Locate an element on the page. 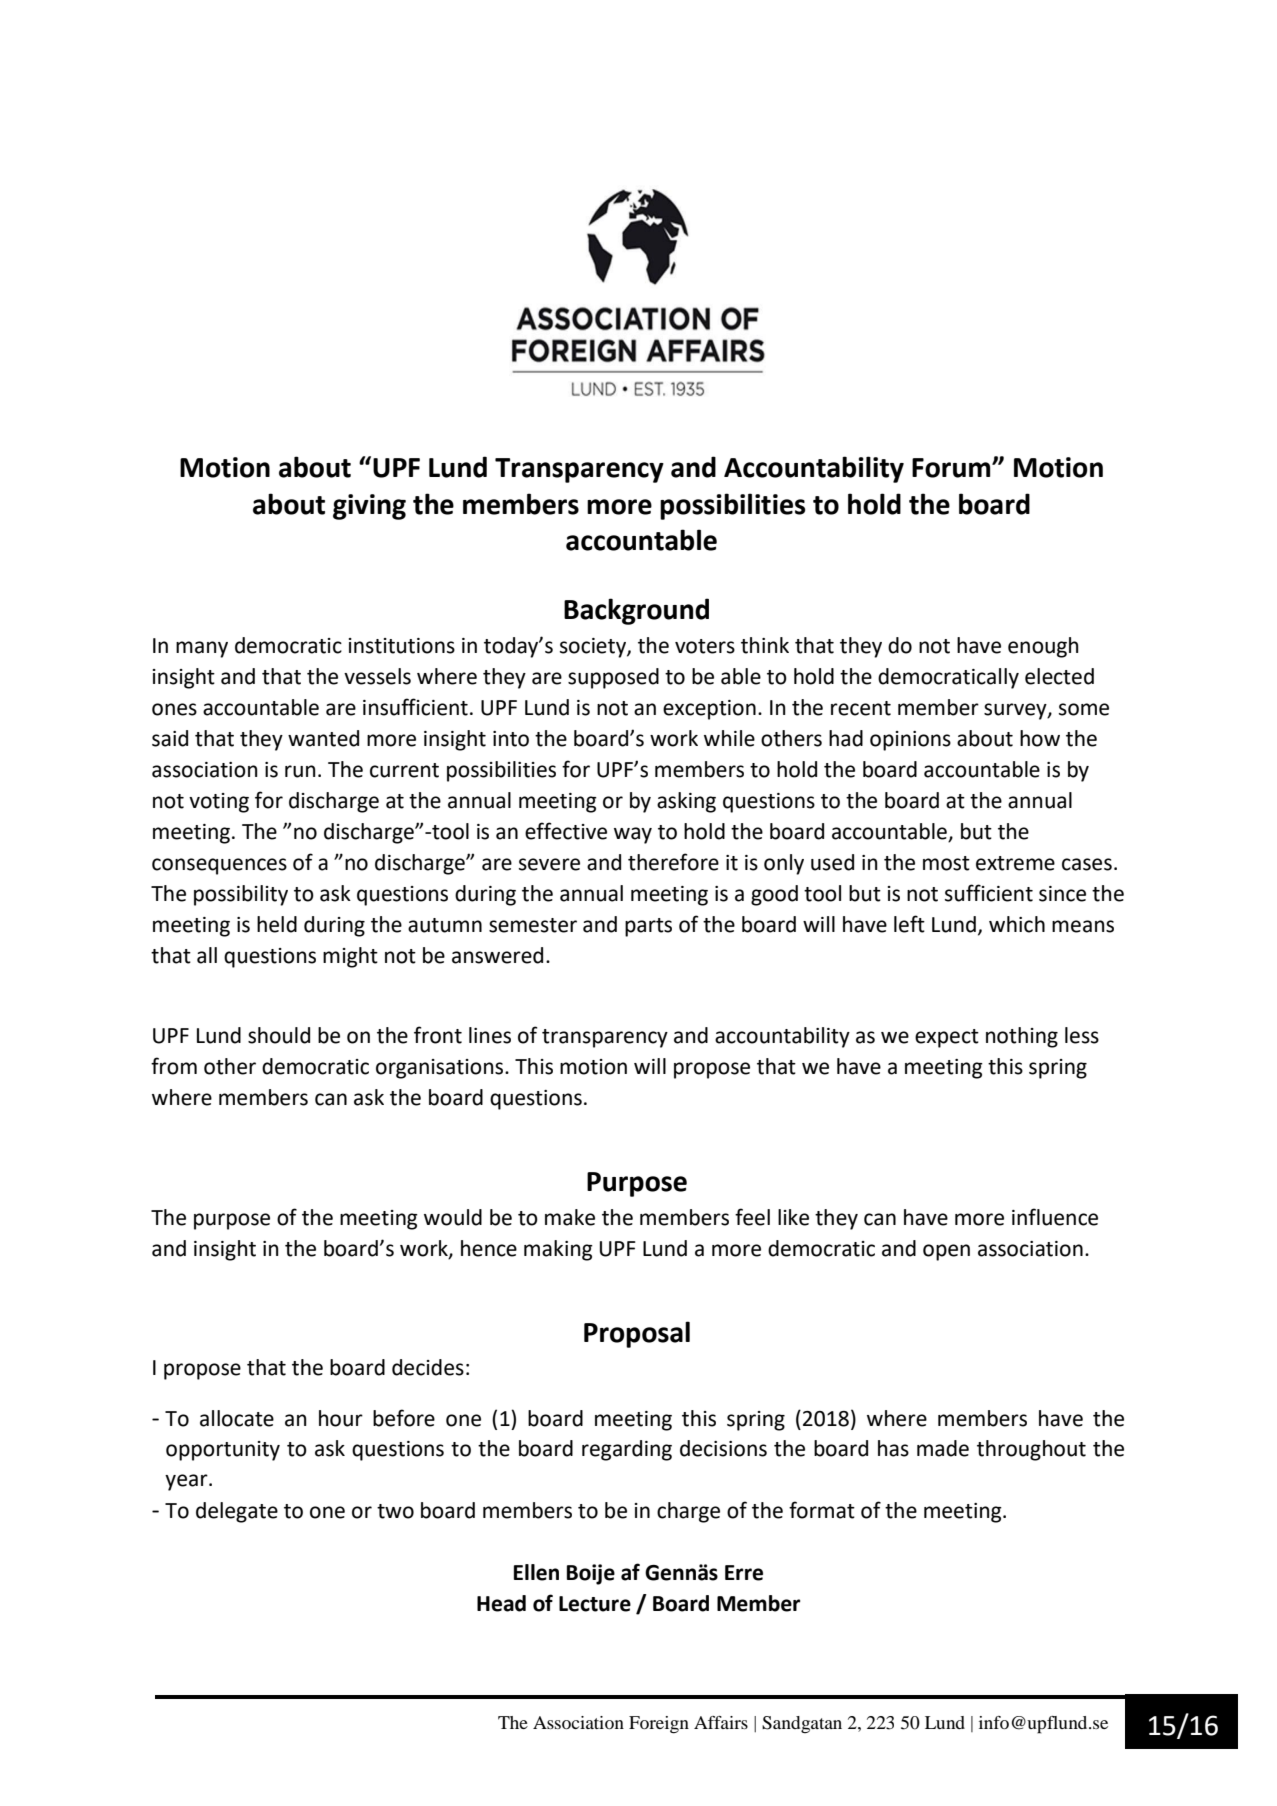  should is located at coordinates (279, 1035).
